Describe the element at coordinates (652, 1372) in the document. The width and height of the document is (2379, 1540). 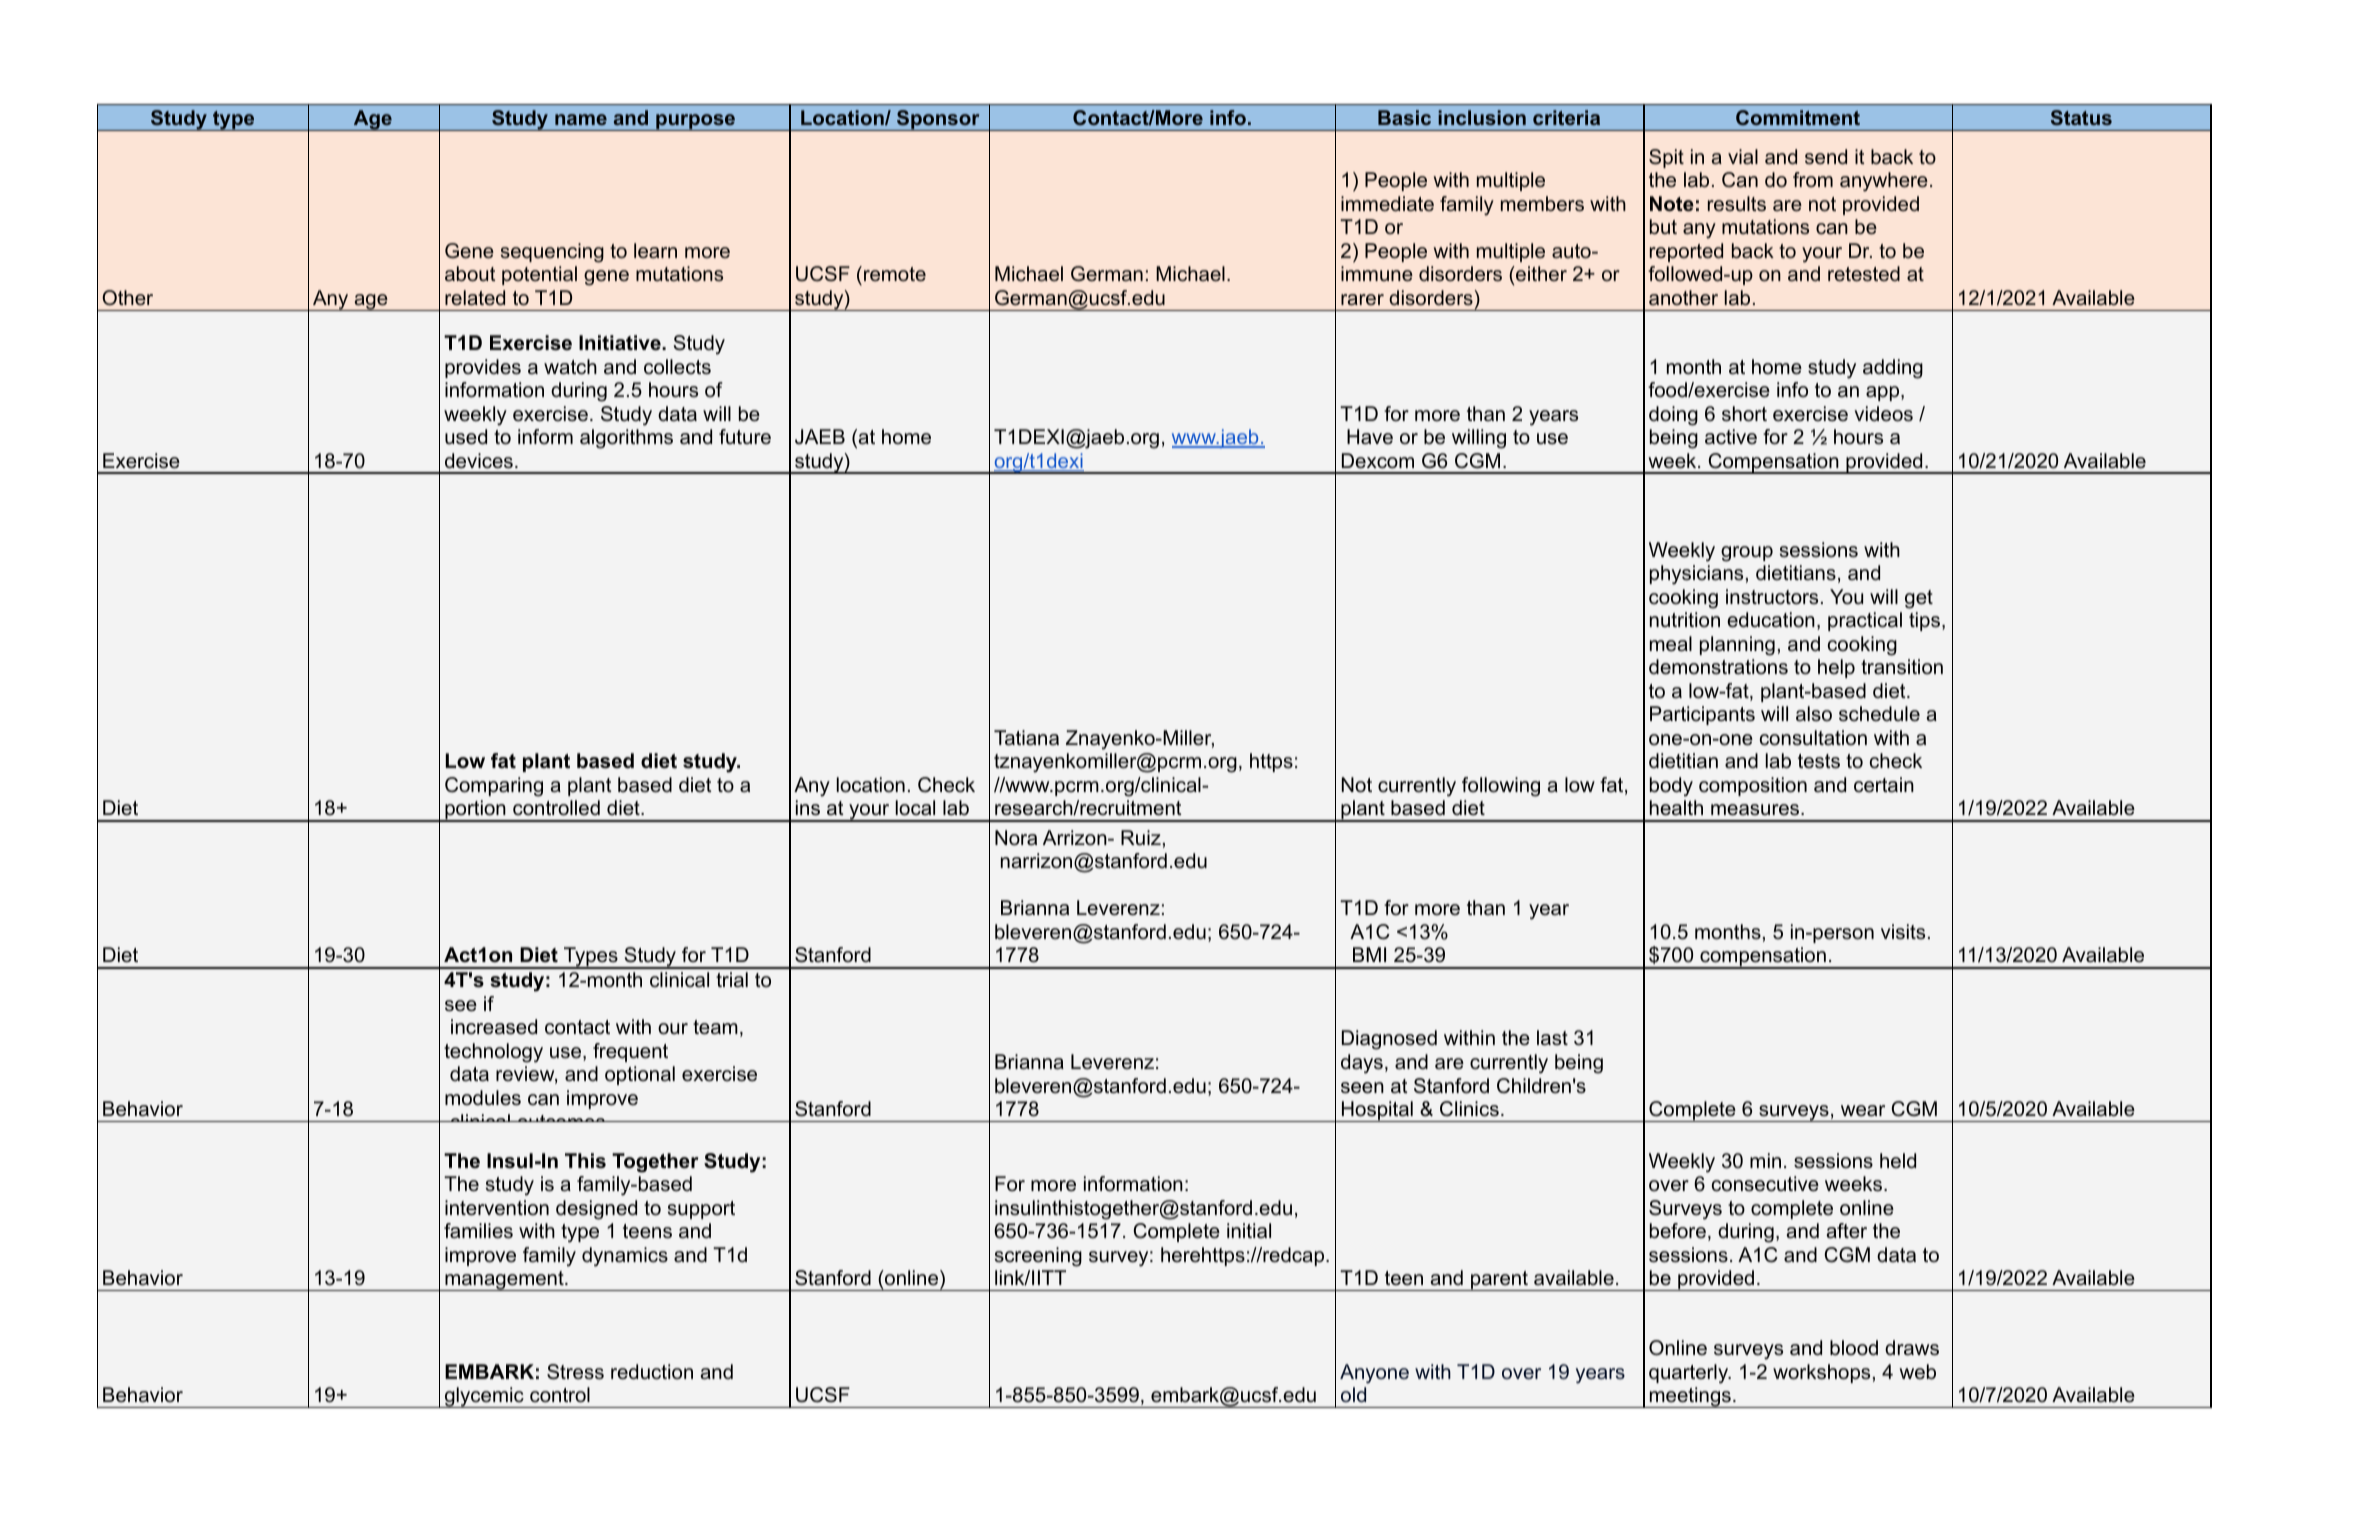
I see `reduction` at that location.
